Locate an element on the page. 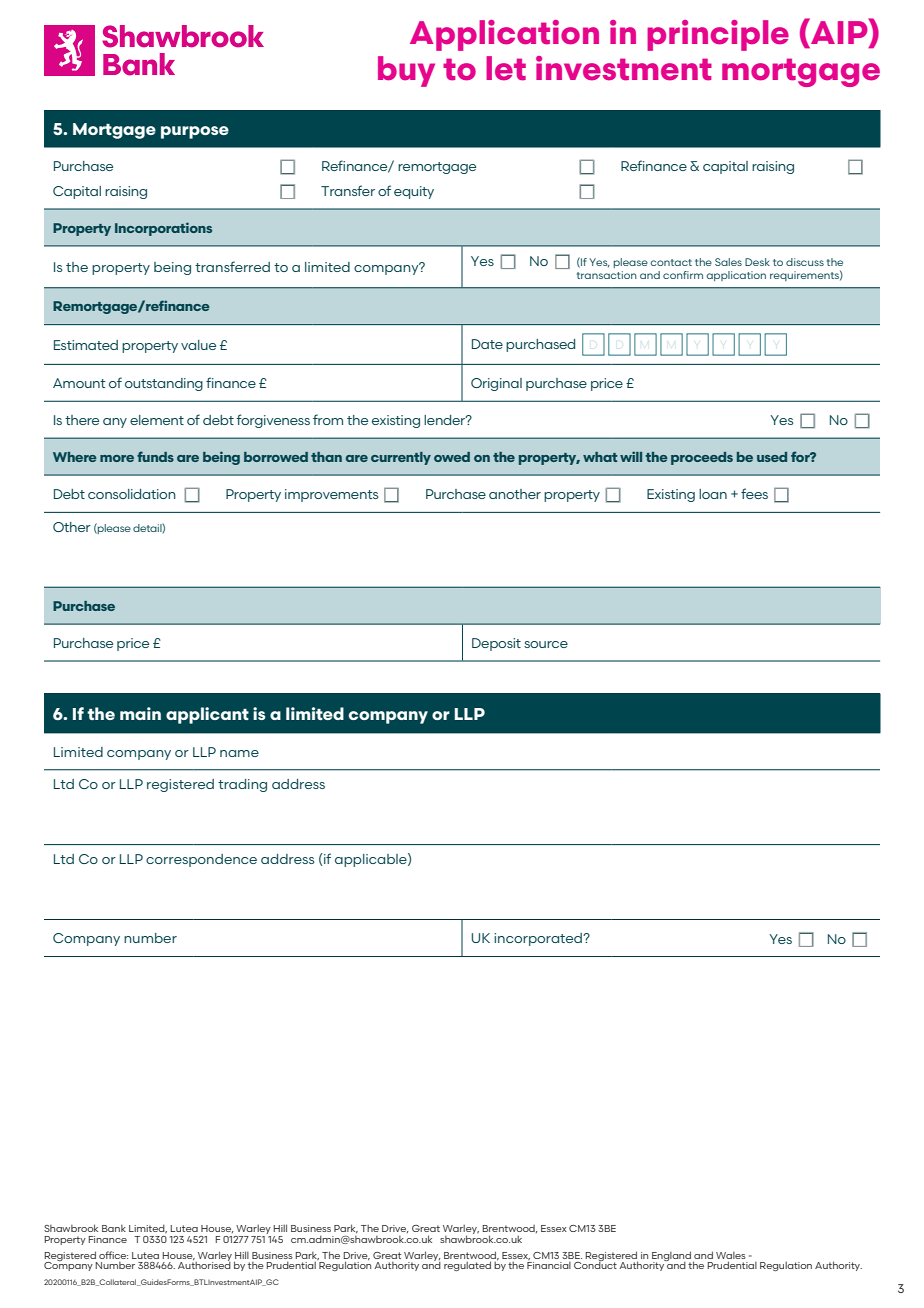  Bank is located at coordinates (114, 1228).
